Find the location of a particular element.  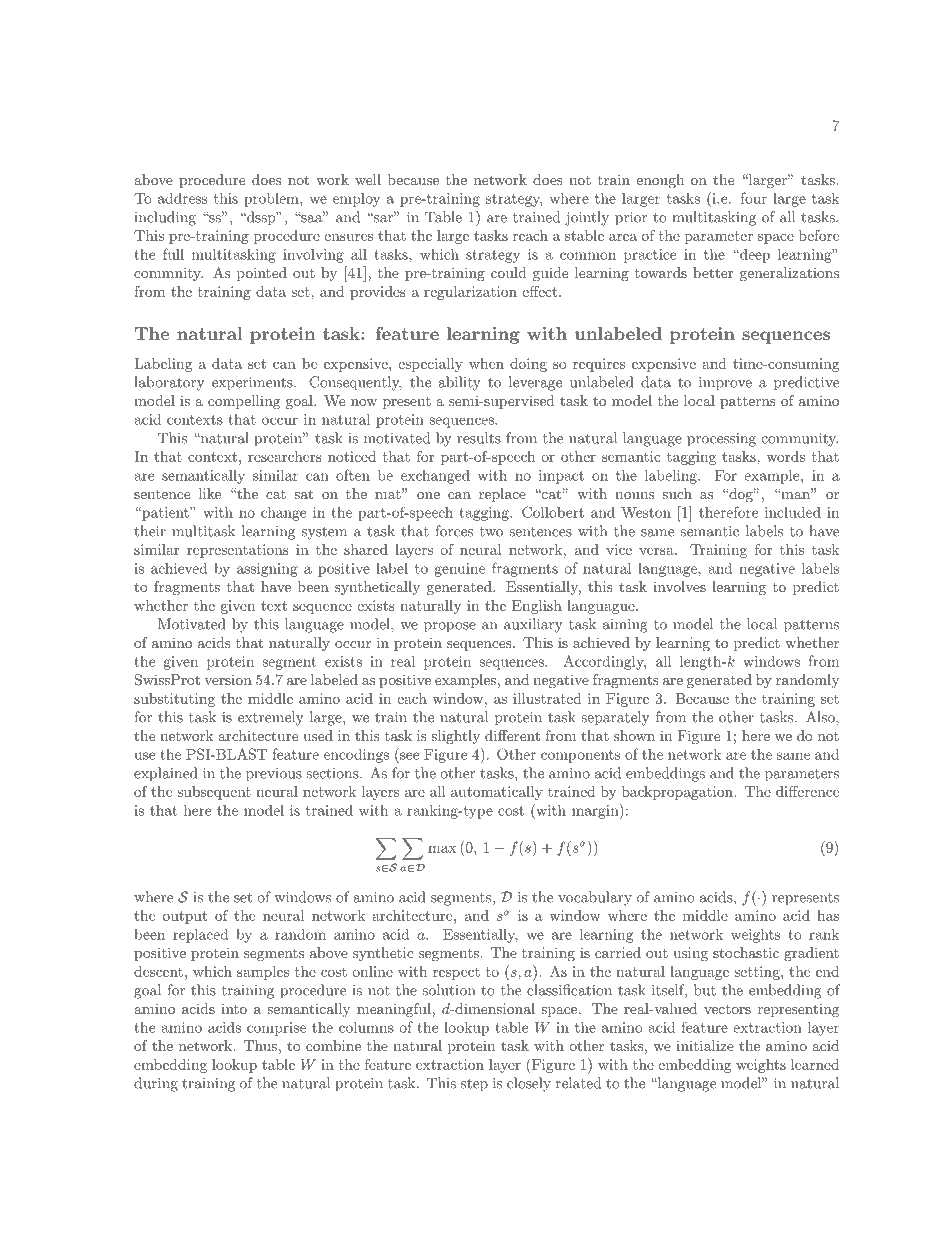

version is located at coordinates (228, 680).
